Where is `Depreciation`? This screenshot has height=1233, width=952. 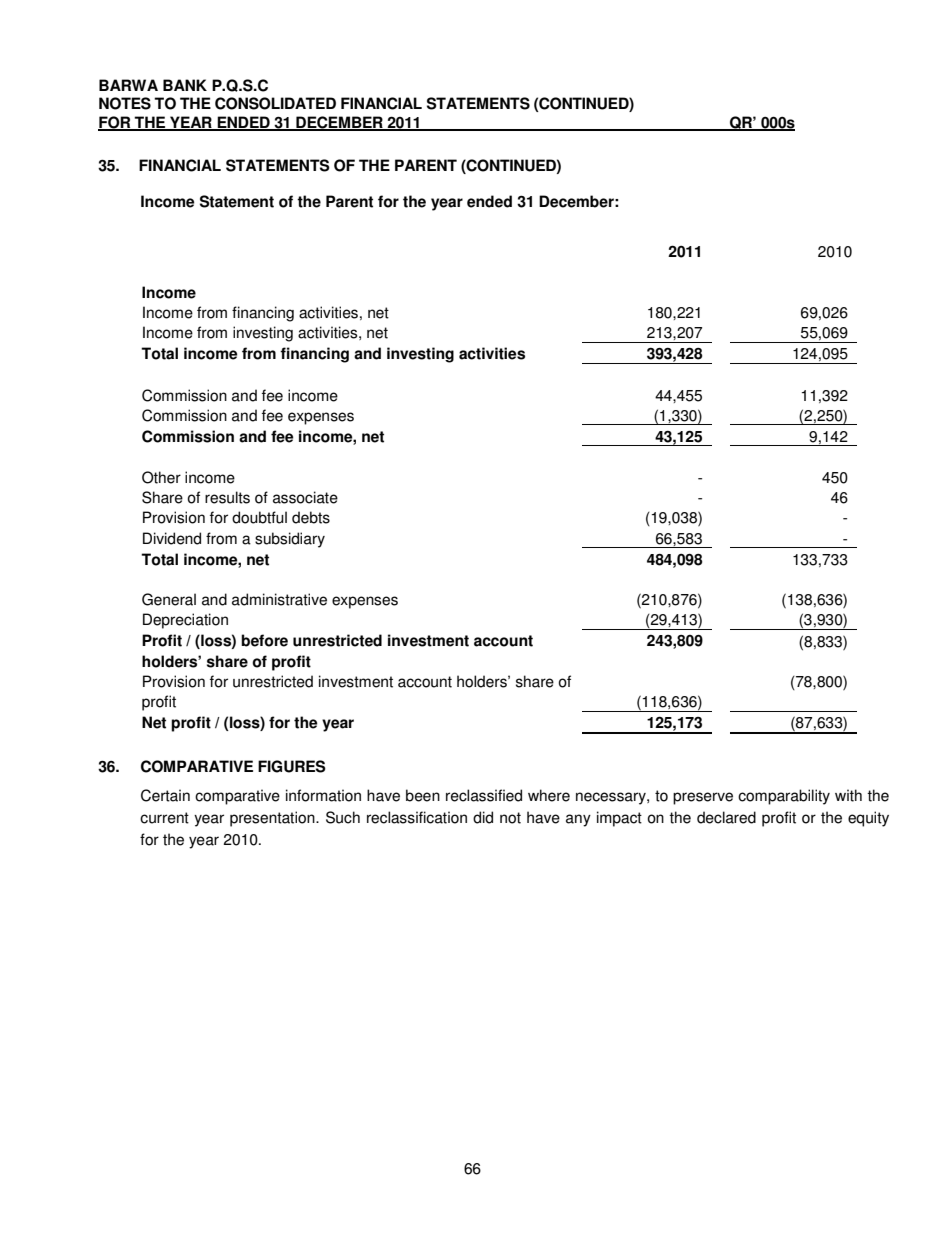 Depreciation is located at coordinates (185, 621).
